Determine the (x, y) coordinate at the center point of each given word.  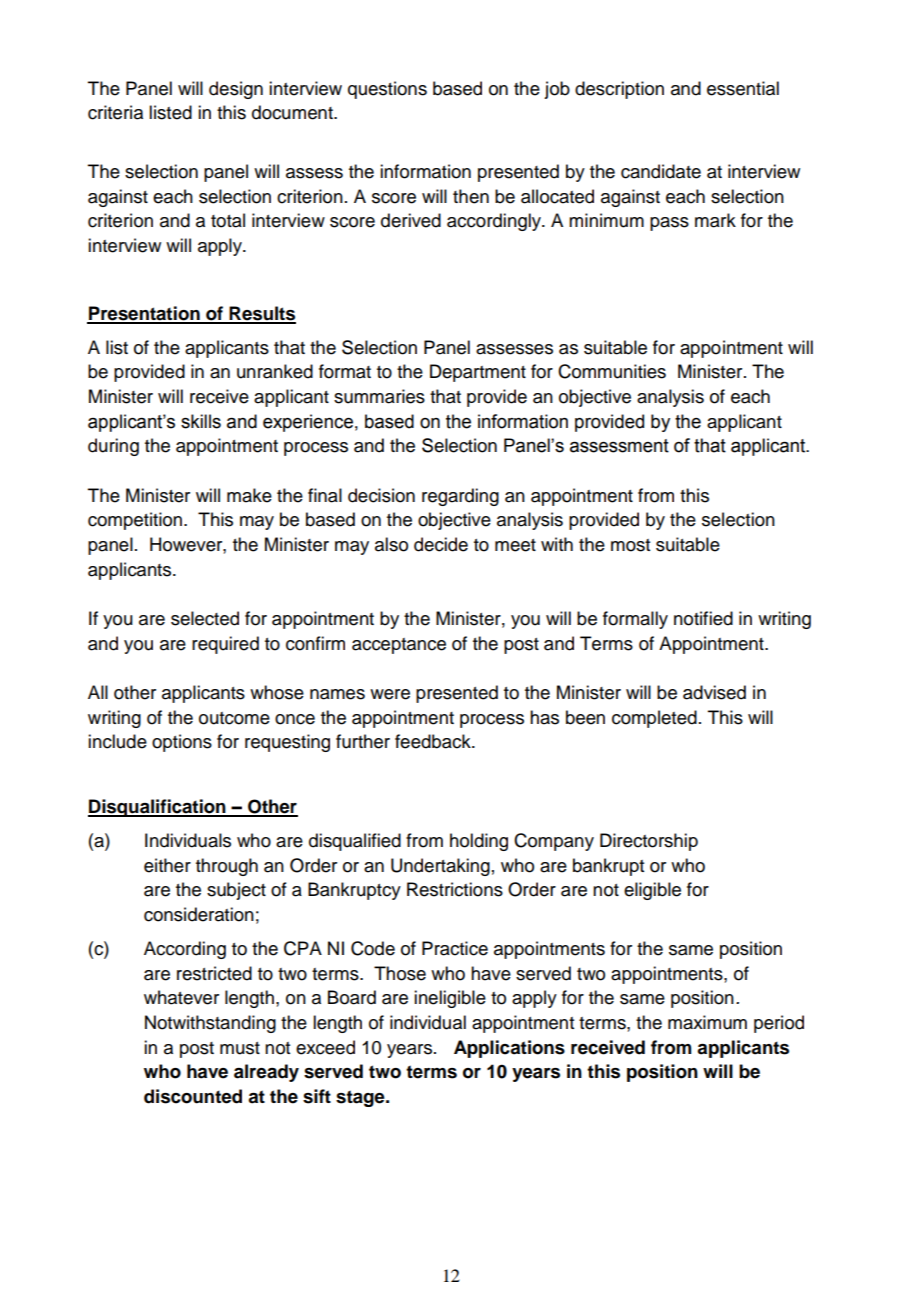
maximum (707, 1022)
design (236, 90)
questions (387, 90)
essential (743, 88)
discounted (193, 1096)
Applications (509, 1049)
